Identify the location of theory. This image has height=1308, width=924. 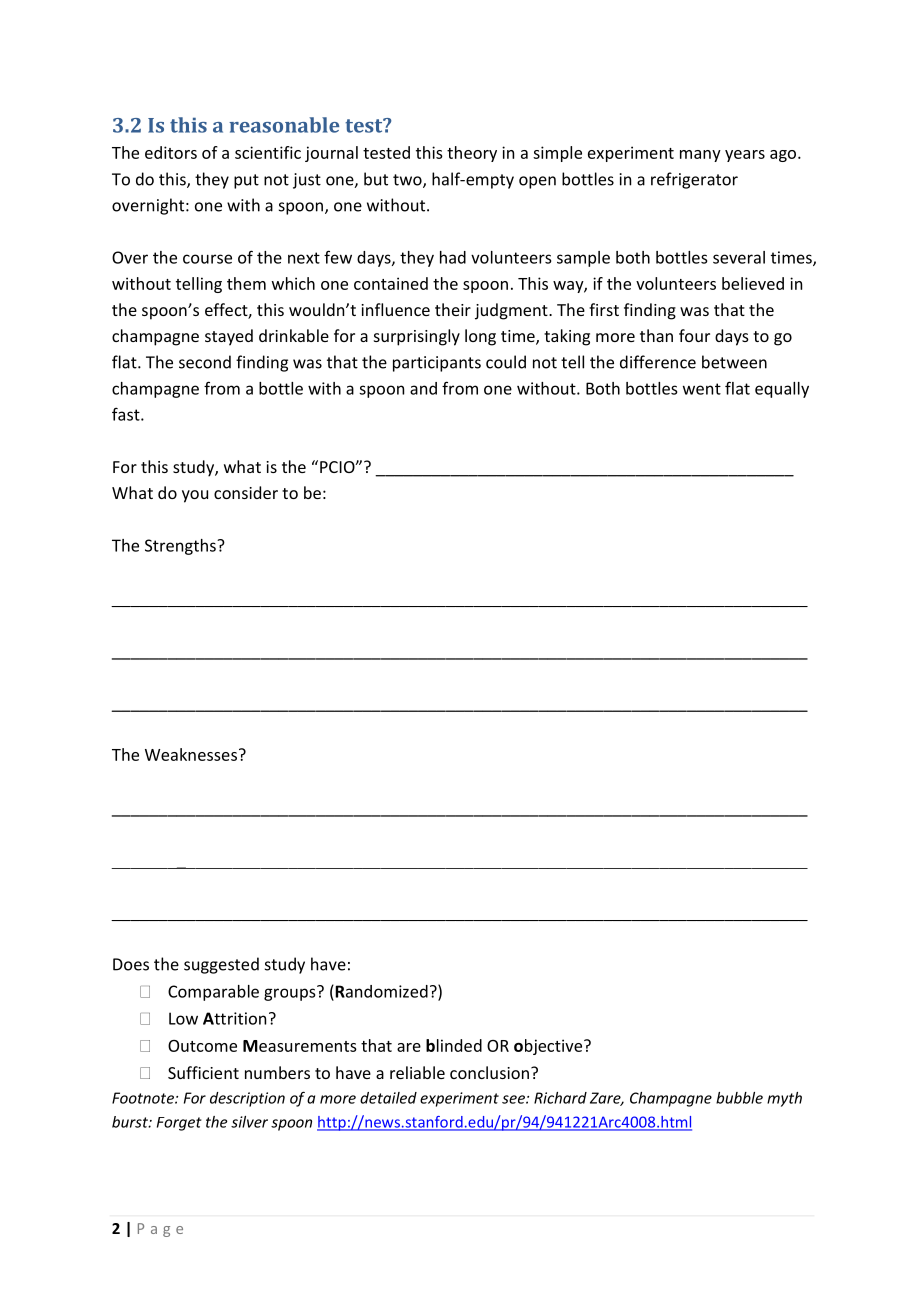
(472, 154).
